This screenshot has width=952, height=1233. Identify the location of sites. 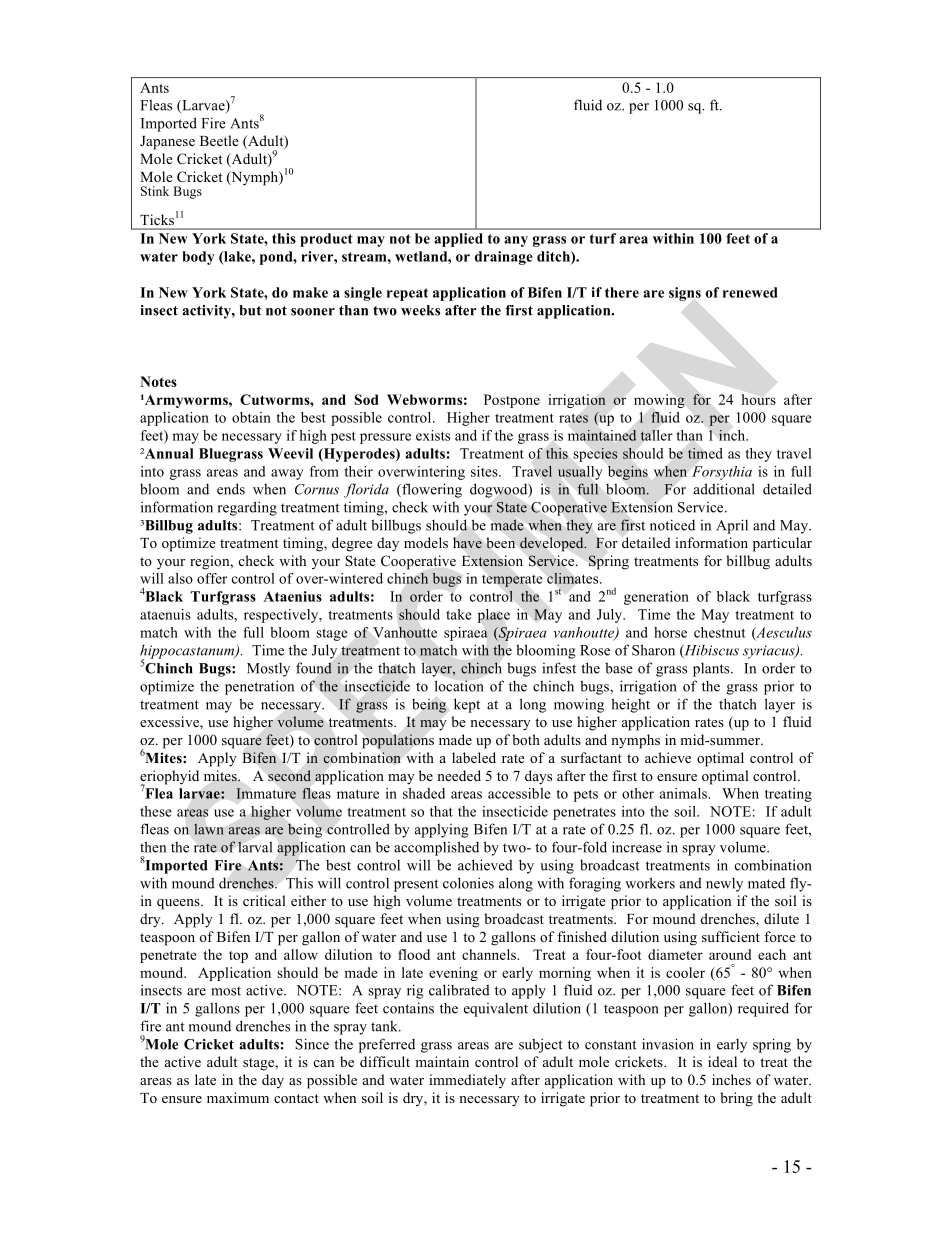
(485, 471).
